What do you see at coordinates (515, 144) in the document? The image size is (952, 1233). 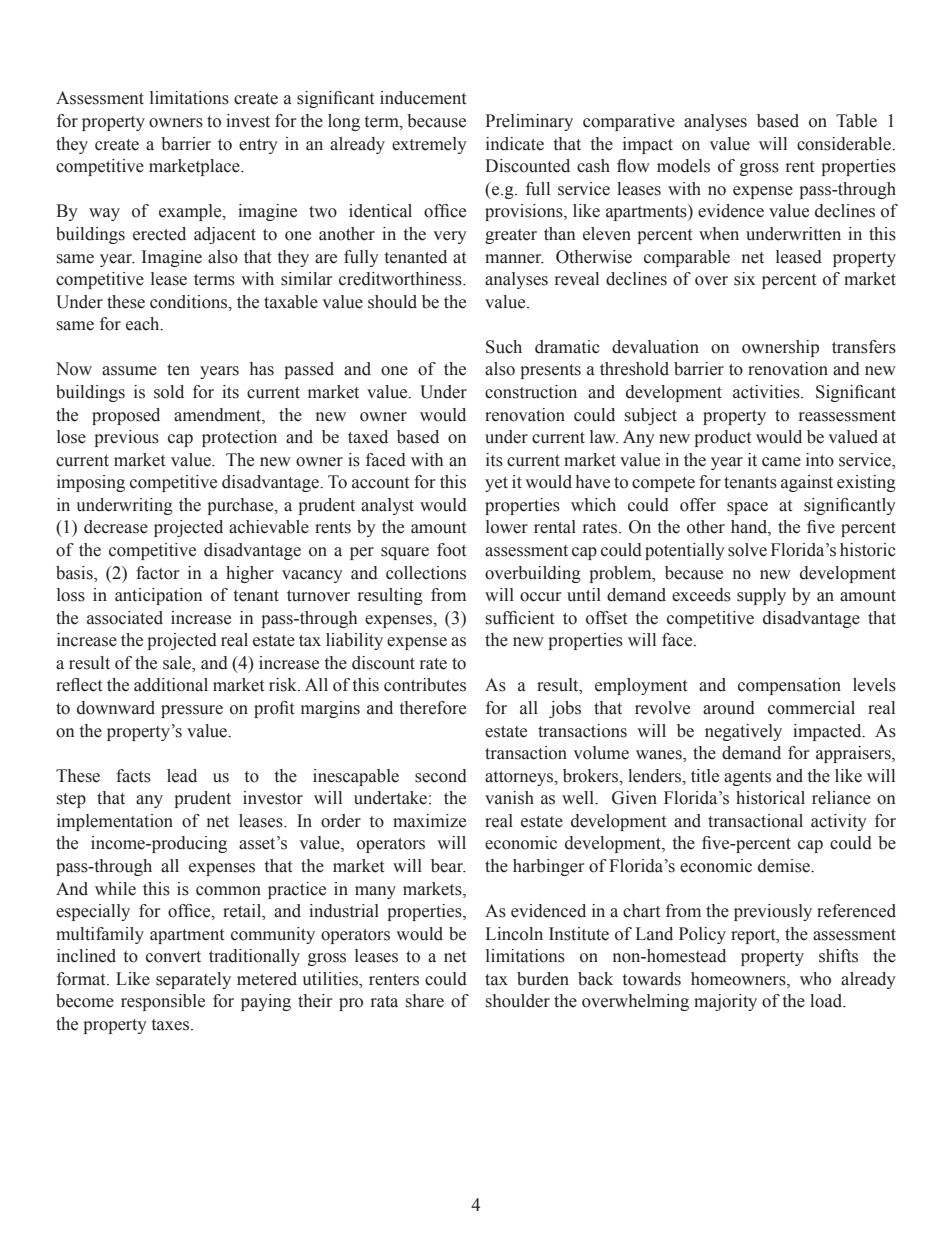 I see `indicate` at bounding box center [515, 144].
